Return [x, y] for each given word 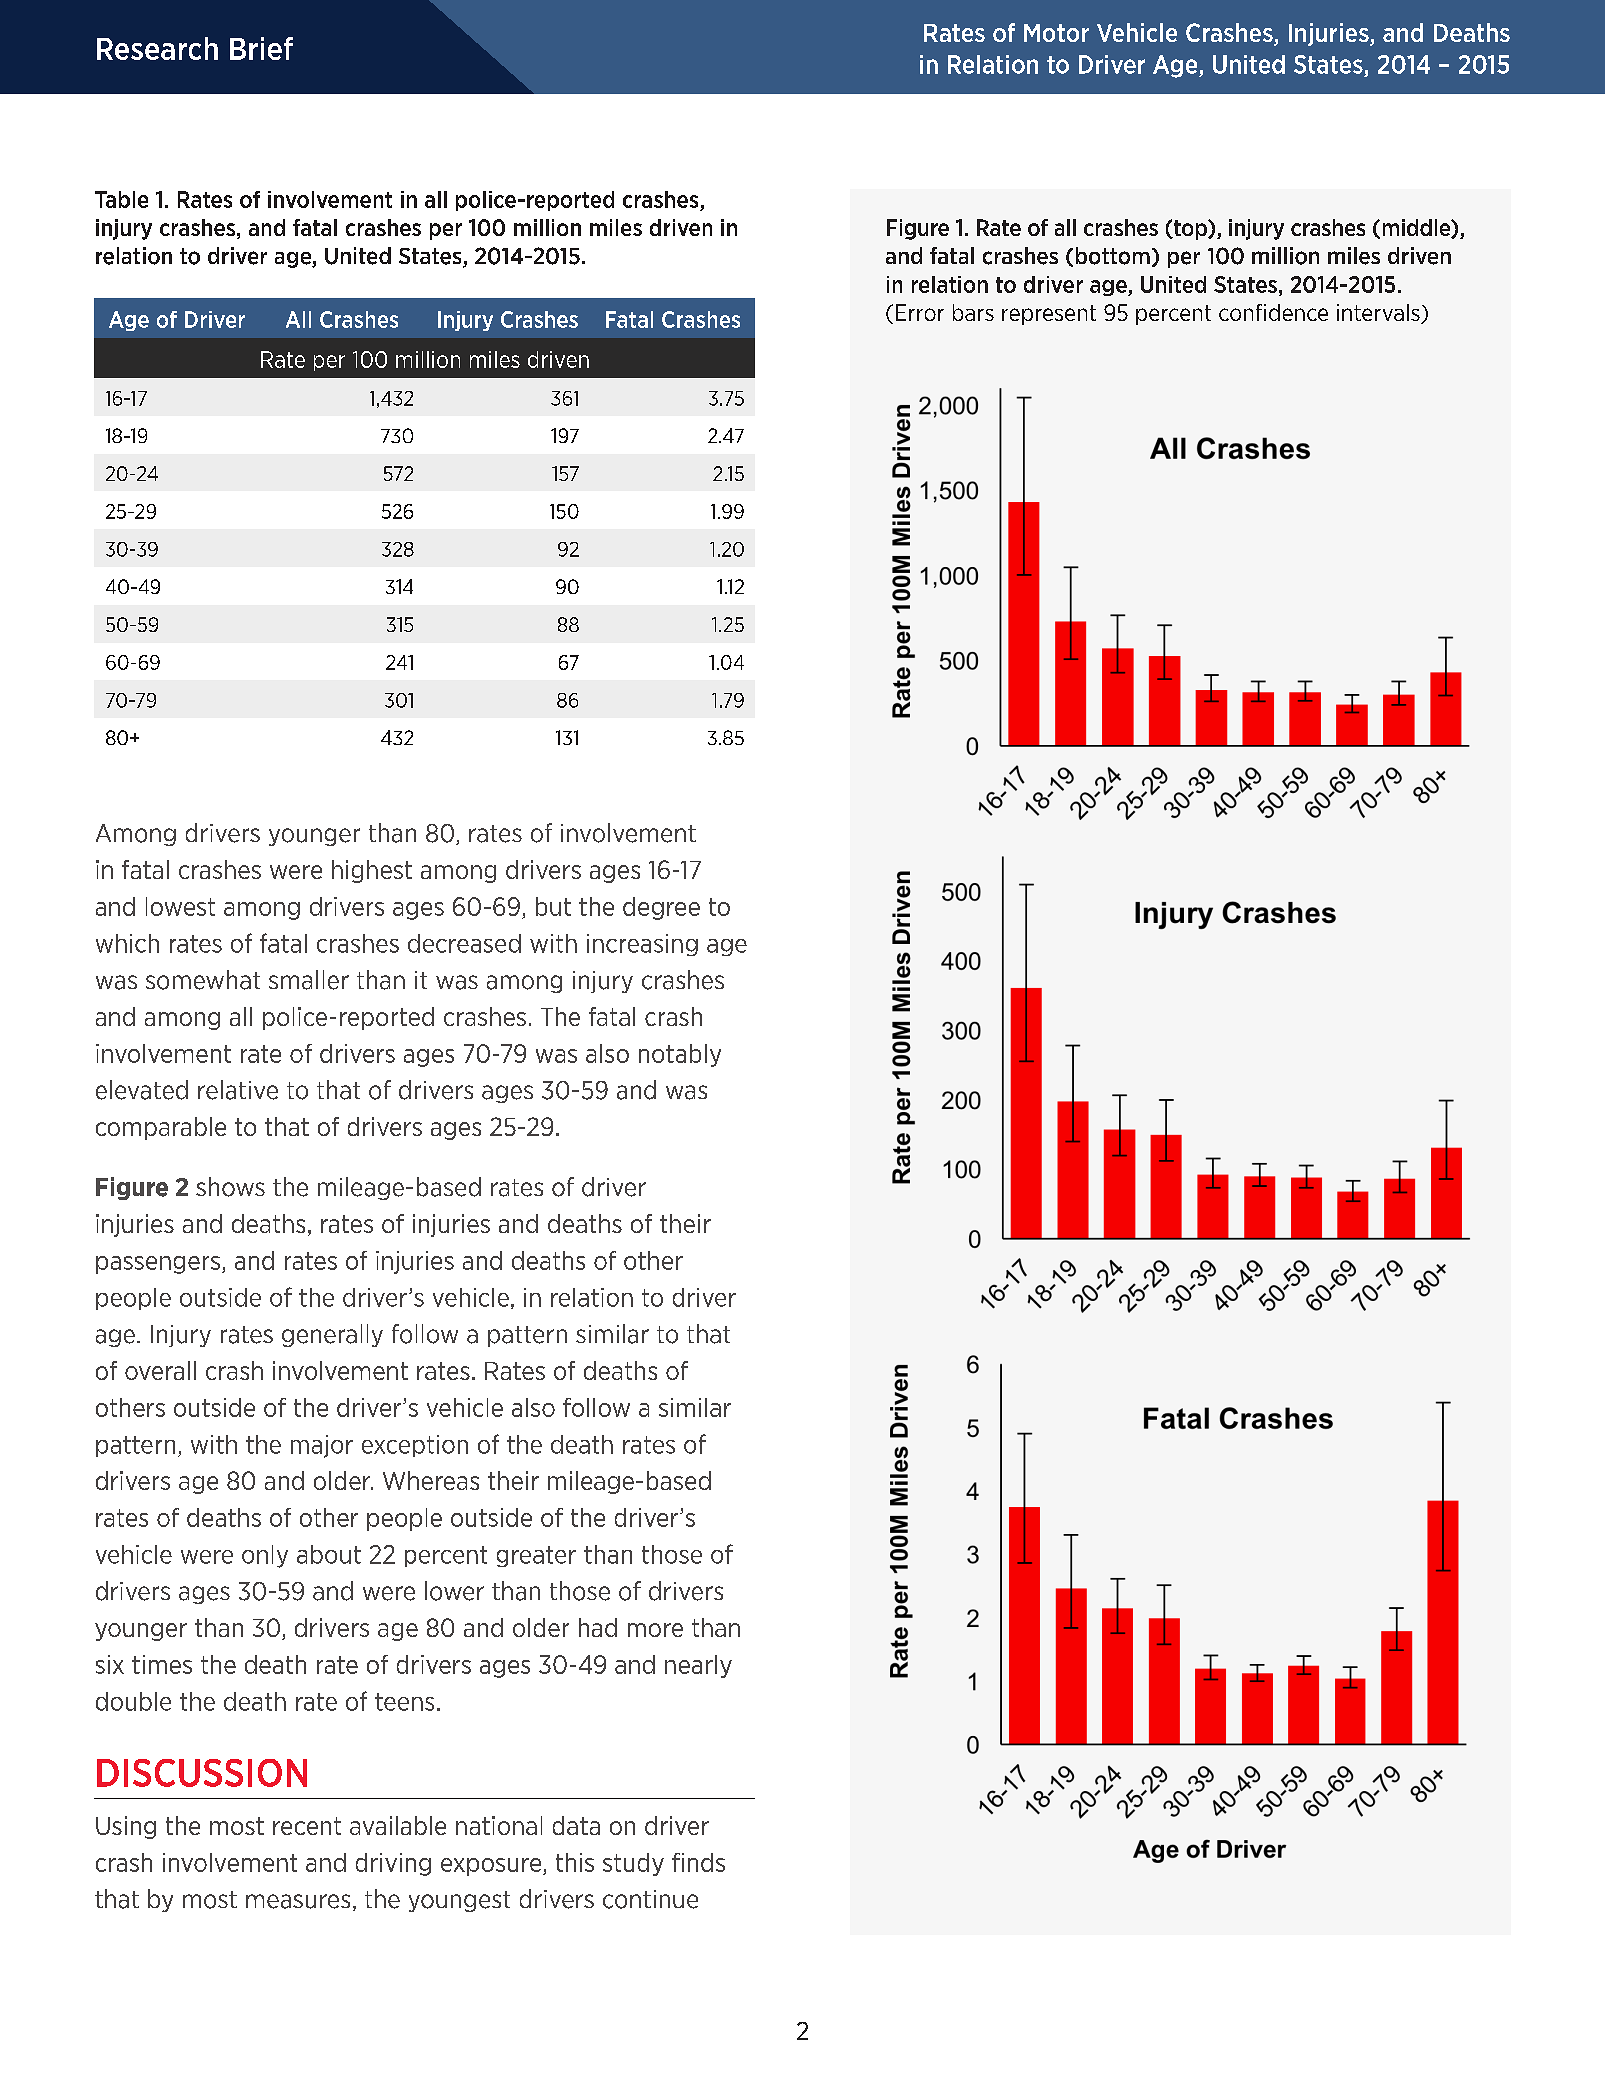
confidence [1273, 312]
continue [650, 1899]
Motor [1056, 33]
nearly [698, 1666]
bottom [1113, 256]
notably [680, 1055]
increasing [642, 945]
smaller [309, 980]
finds [698, 1862]
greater [536, 1556]
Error [920, 312]
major [322, 1446]
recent [307, 1826]
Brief [261, 48]
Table [121, 199]
